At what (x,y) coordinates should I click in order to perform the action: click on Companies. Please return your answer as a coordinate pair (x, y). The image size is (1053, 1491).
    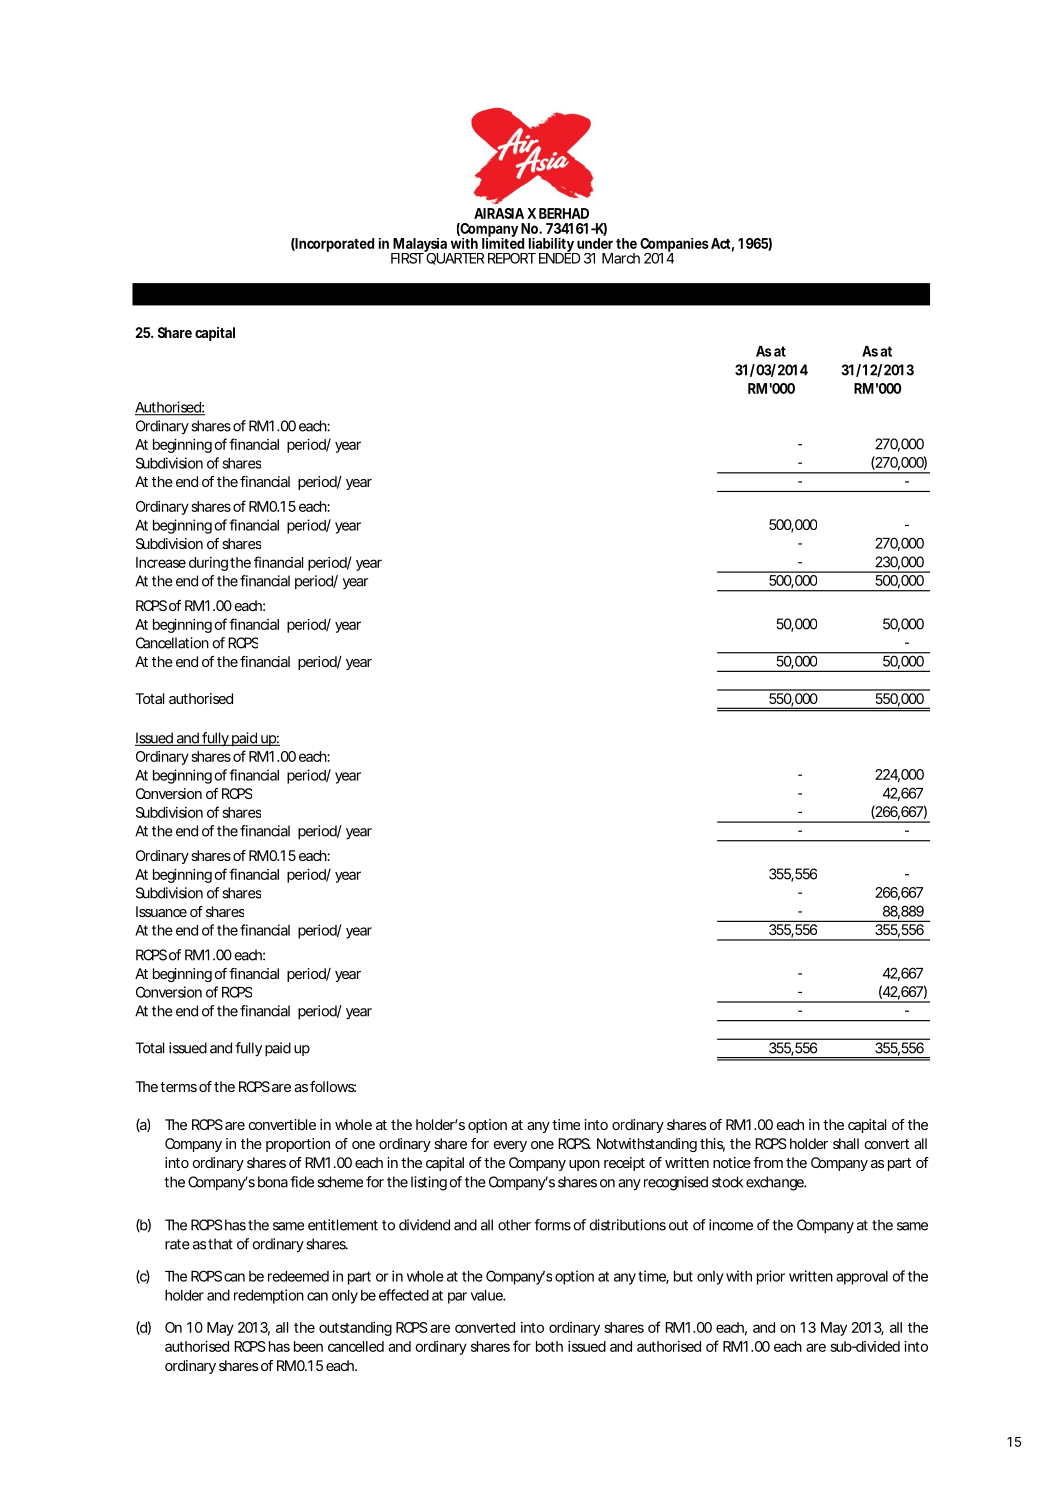
    Looking at the image, I should click on (674, 246).
